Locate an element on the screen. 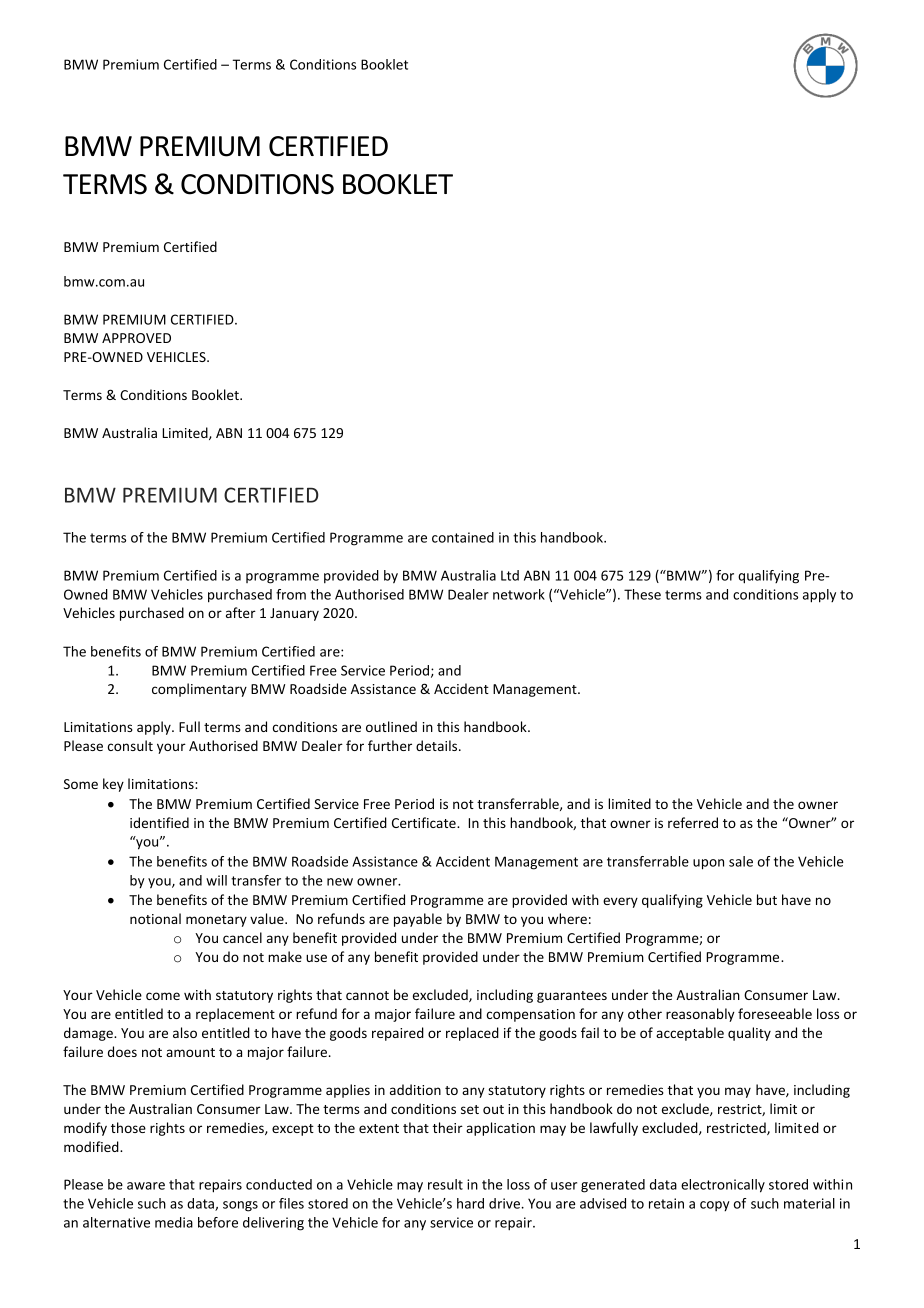  These is located at coordinates (642, 594).
